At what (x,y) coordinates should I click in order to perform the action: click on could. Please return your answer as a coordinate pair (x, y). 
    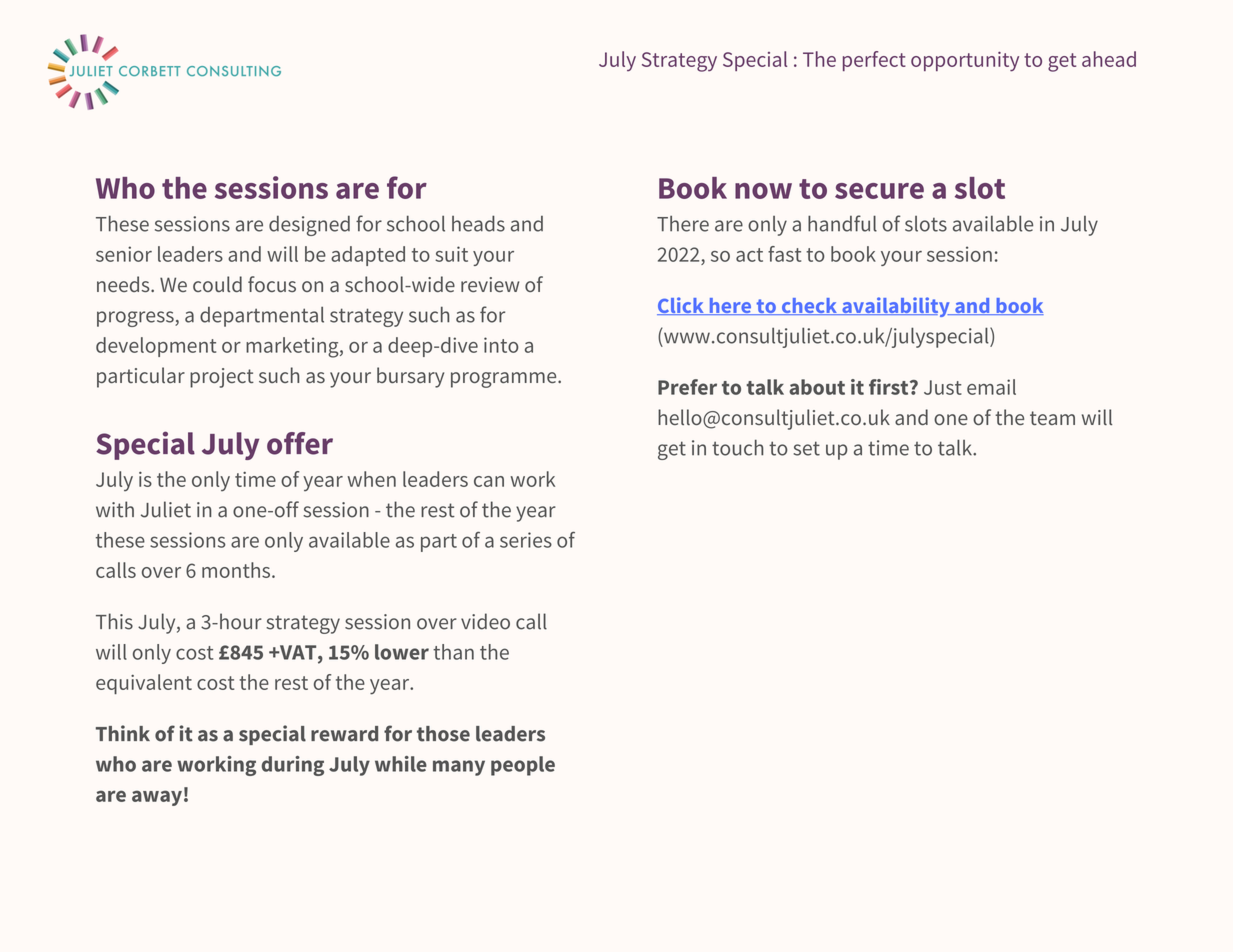
    Looking at the image, I should click on (217, 284).
